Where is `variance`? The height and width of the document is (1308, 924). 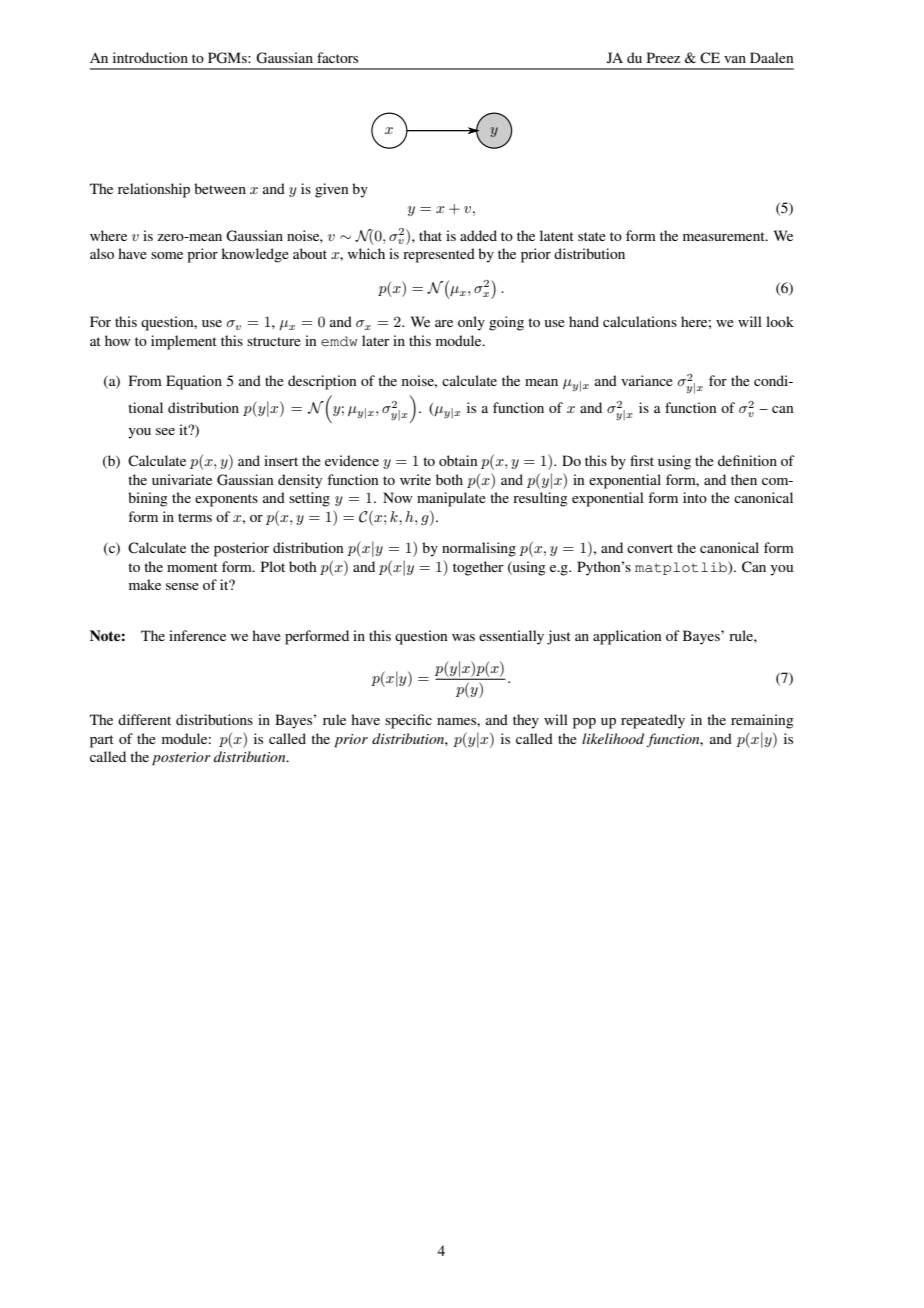 variance is located at coordinates (647, 380).
